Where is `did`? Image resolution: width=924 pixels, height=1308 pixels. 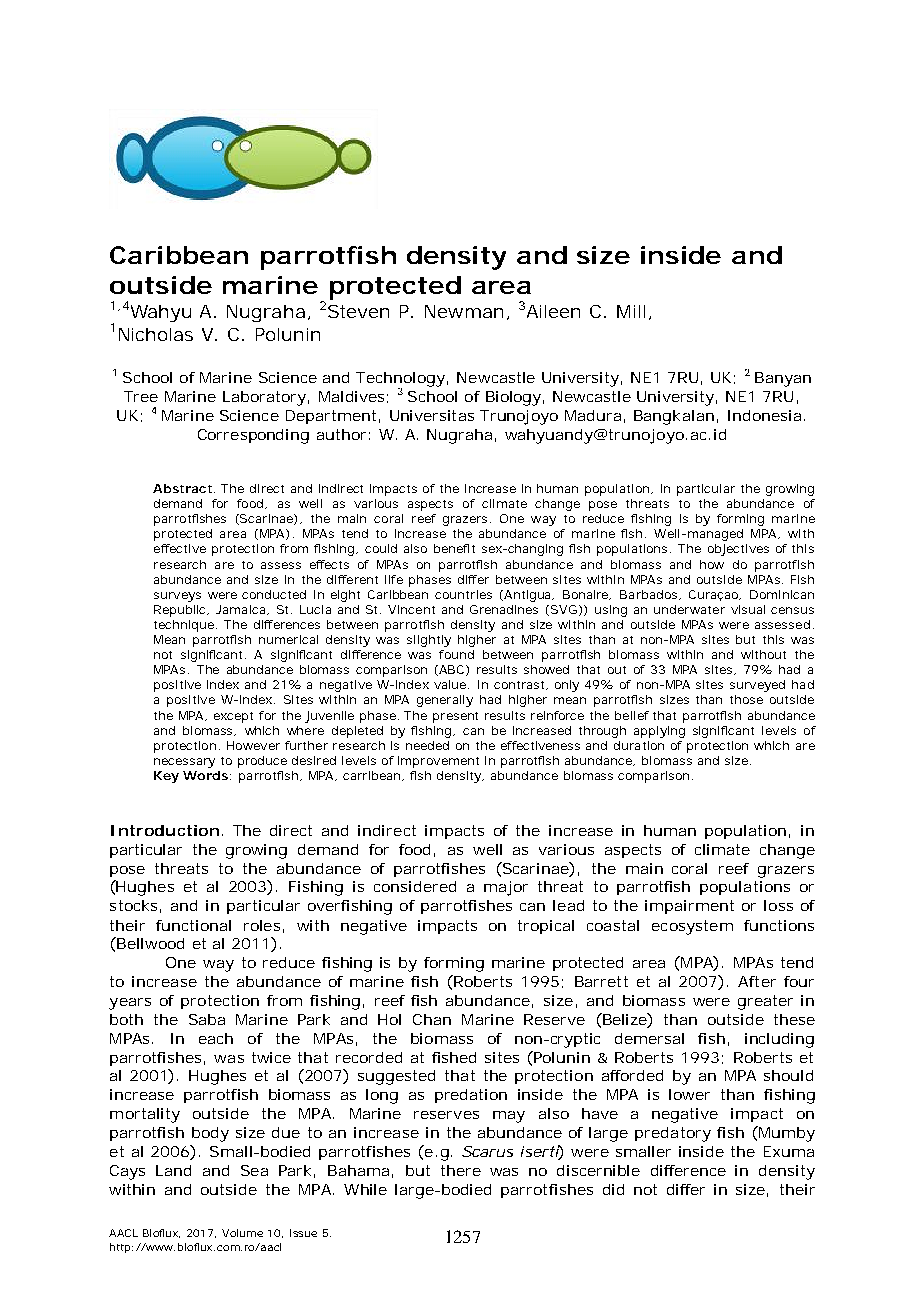
did is located at coordinates (613, 1189).
